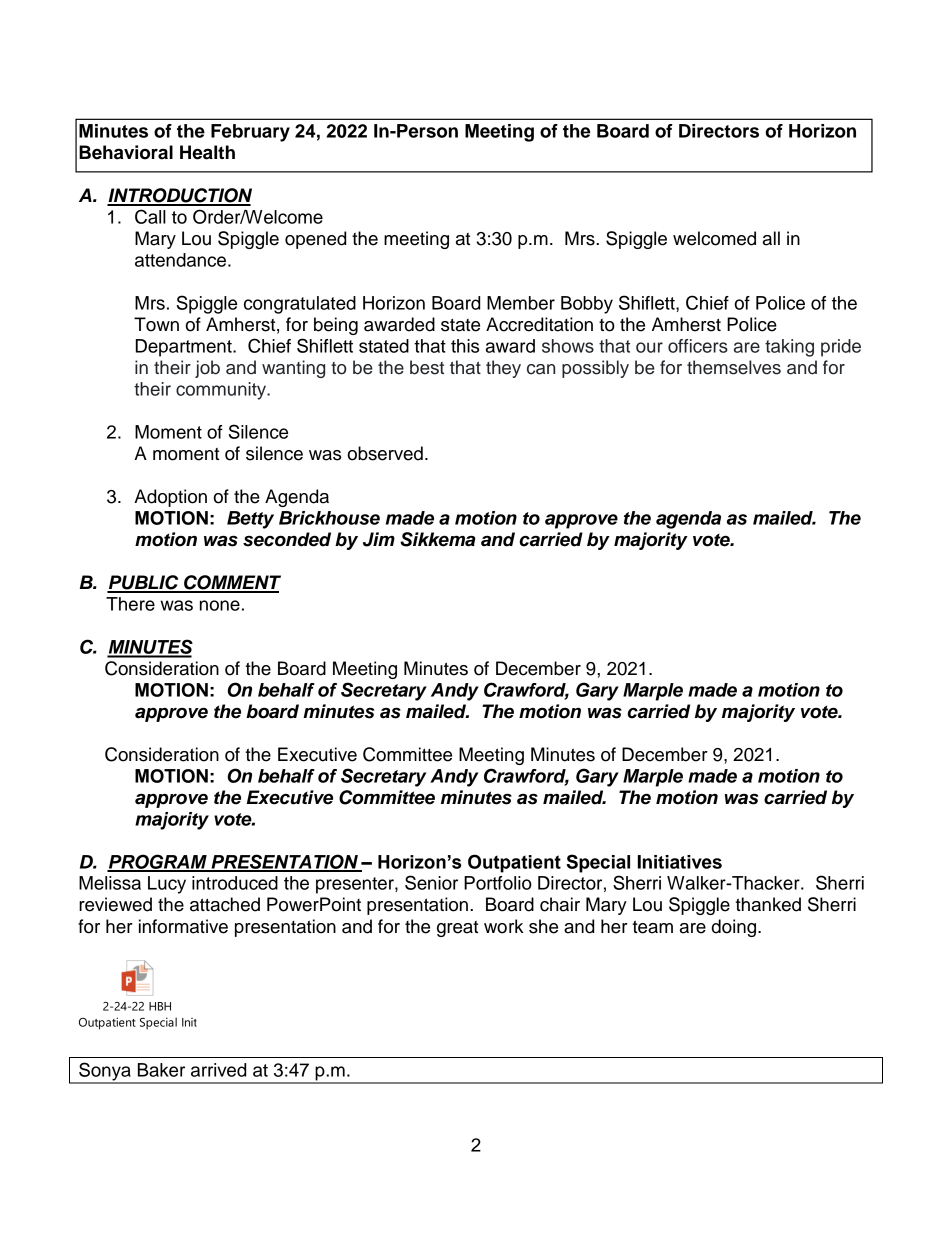 The image size is (952, 1233). I want to click on Bobby, so click(587, 305).
